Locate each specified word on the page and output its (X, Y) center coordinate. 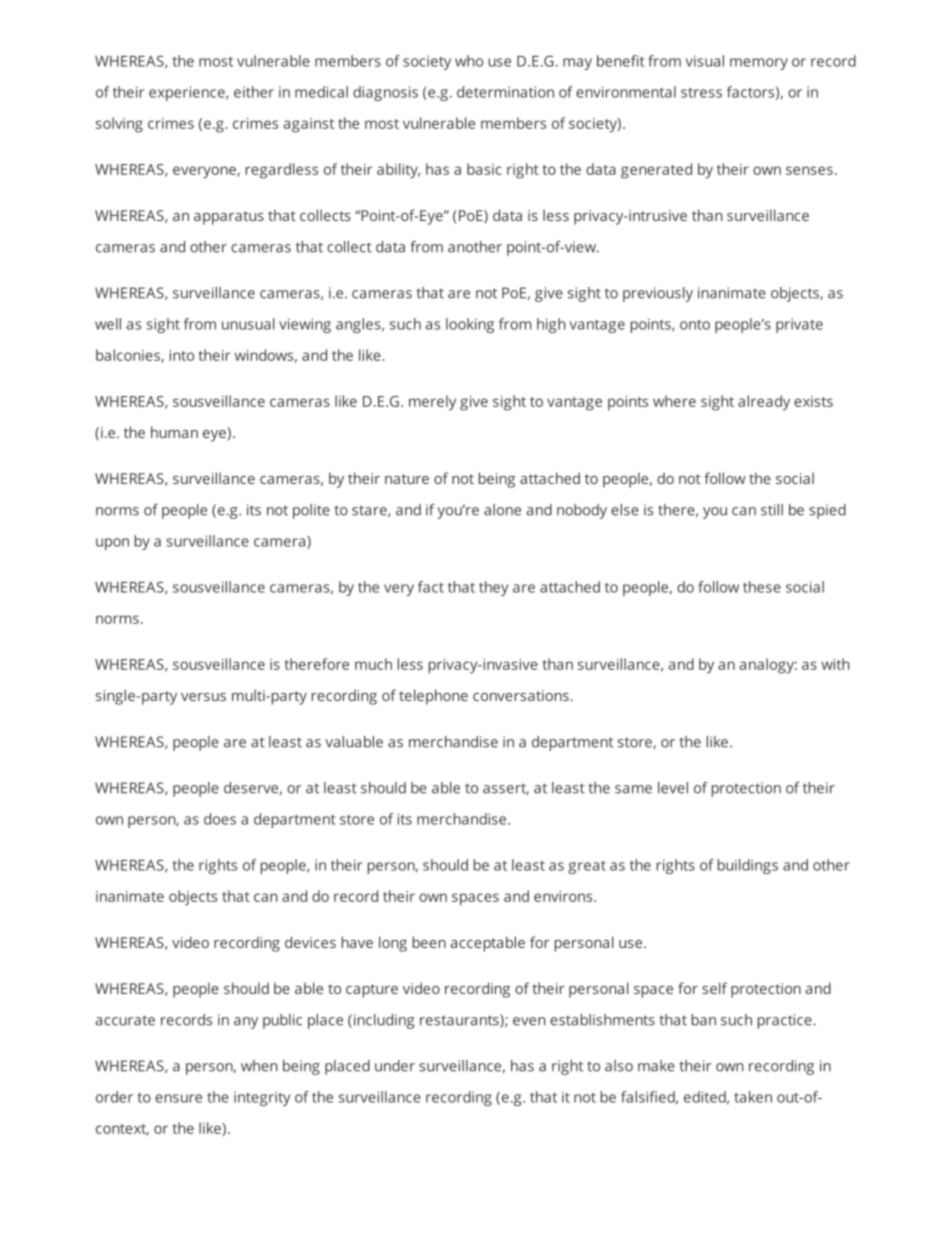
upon (112, 544)
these (762, 587)
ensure (178, 1098)
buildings (748, 866)
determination (505, 92)
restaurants (460, 1021)
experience (188, 93)
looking (470, 325)
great (587, 867)
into (182, 355)
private (799, 325)
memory (759, 64)
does (220, 819)
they (493, 588)
